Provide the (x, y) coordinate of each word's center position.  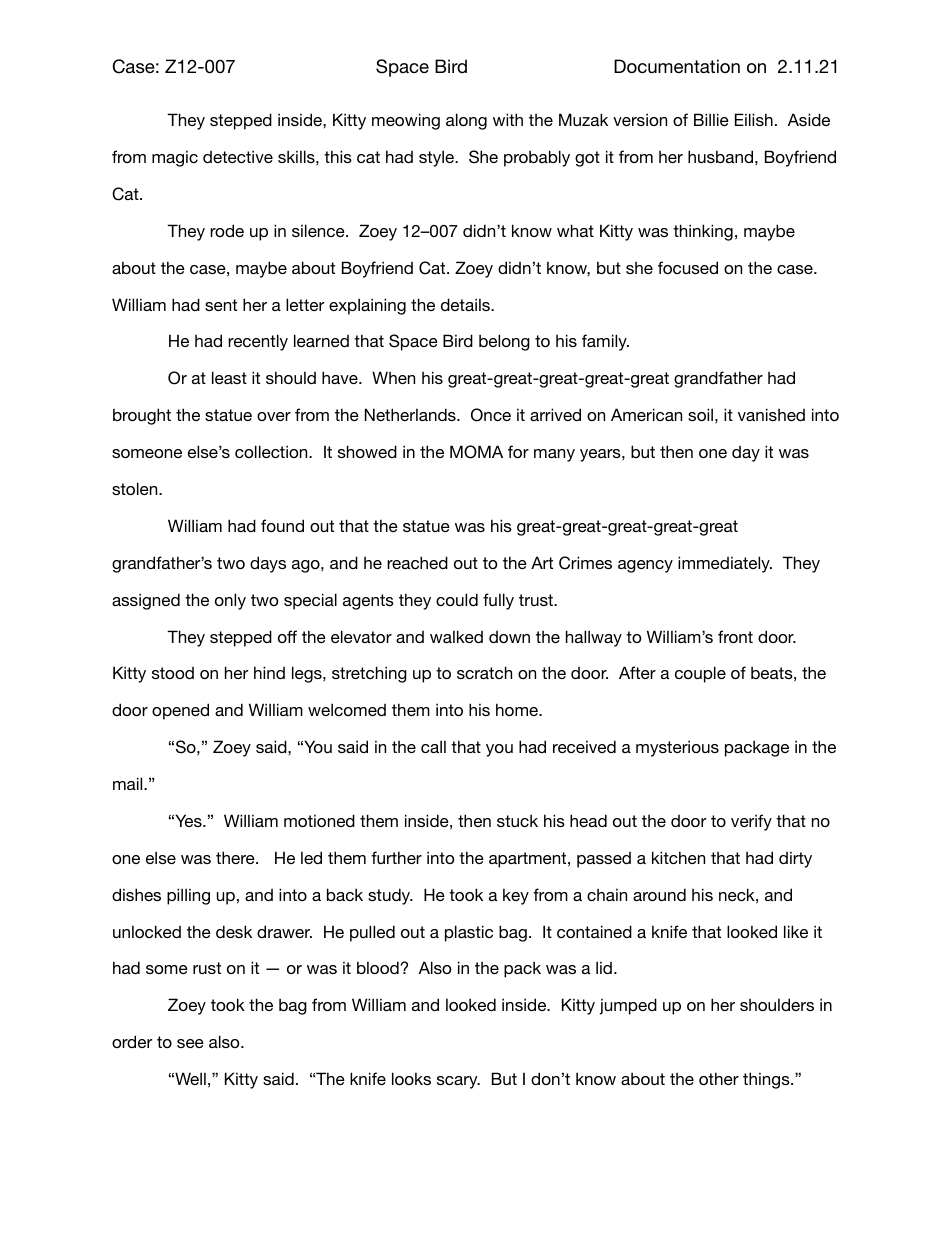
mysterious (677, 748)
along (466, 121)
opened (180, 711)
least (229, 377)
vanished (771, 414)
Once (491, 415)
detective (238, 156)
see (190, 1043)
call (433, 746)
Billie (711, 119)
